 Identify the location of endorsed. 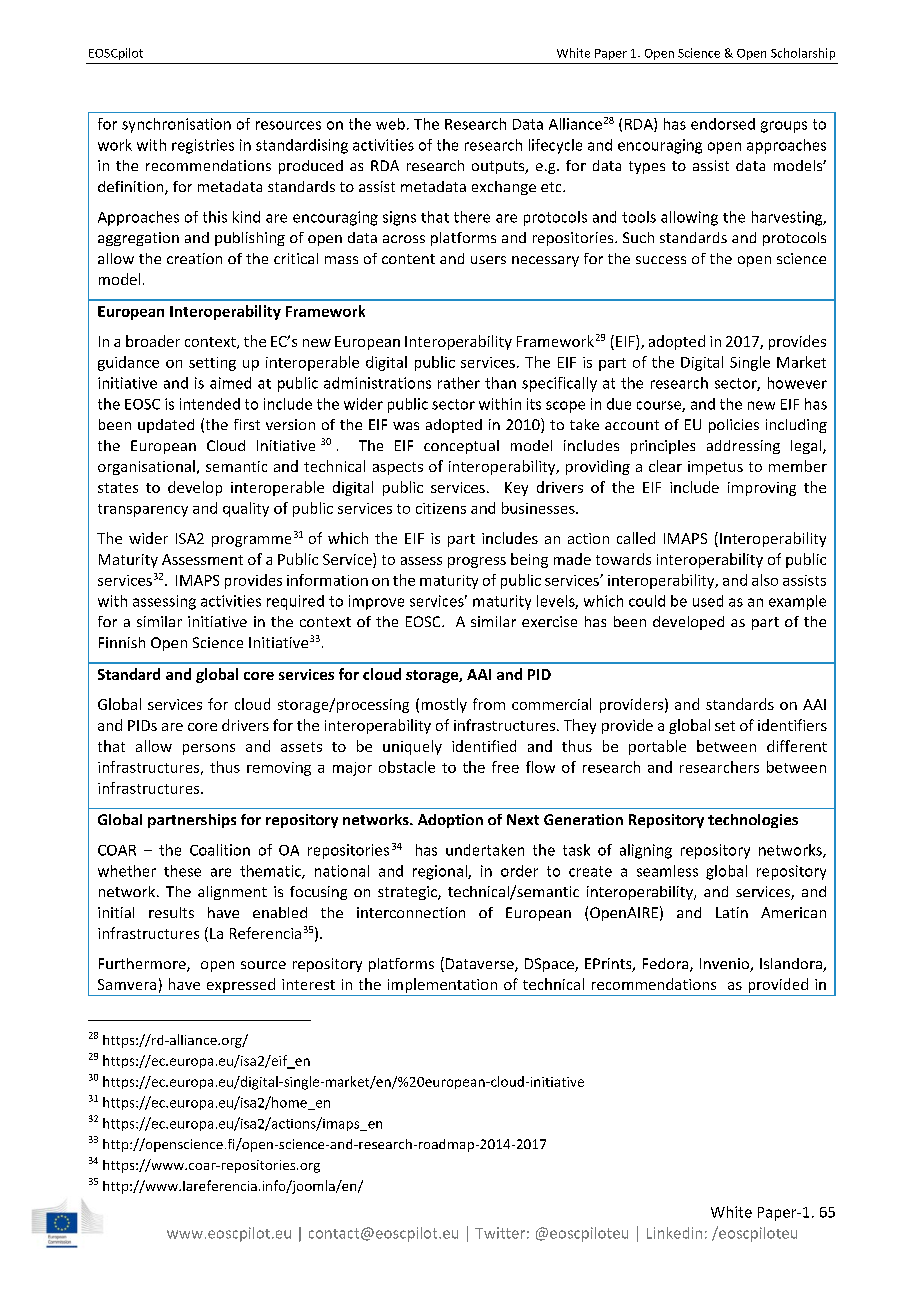
(723, 124).
